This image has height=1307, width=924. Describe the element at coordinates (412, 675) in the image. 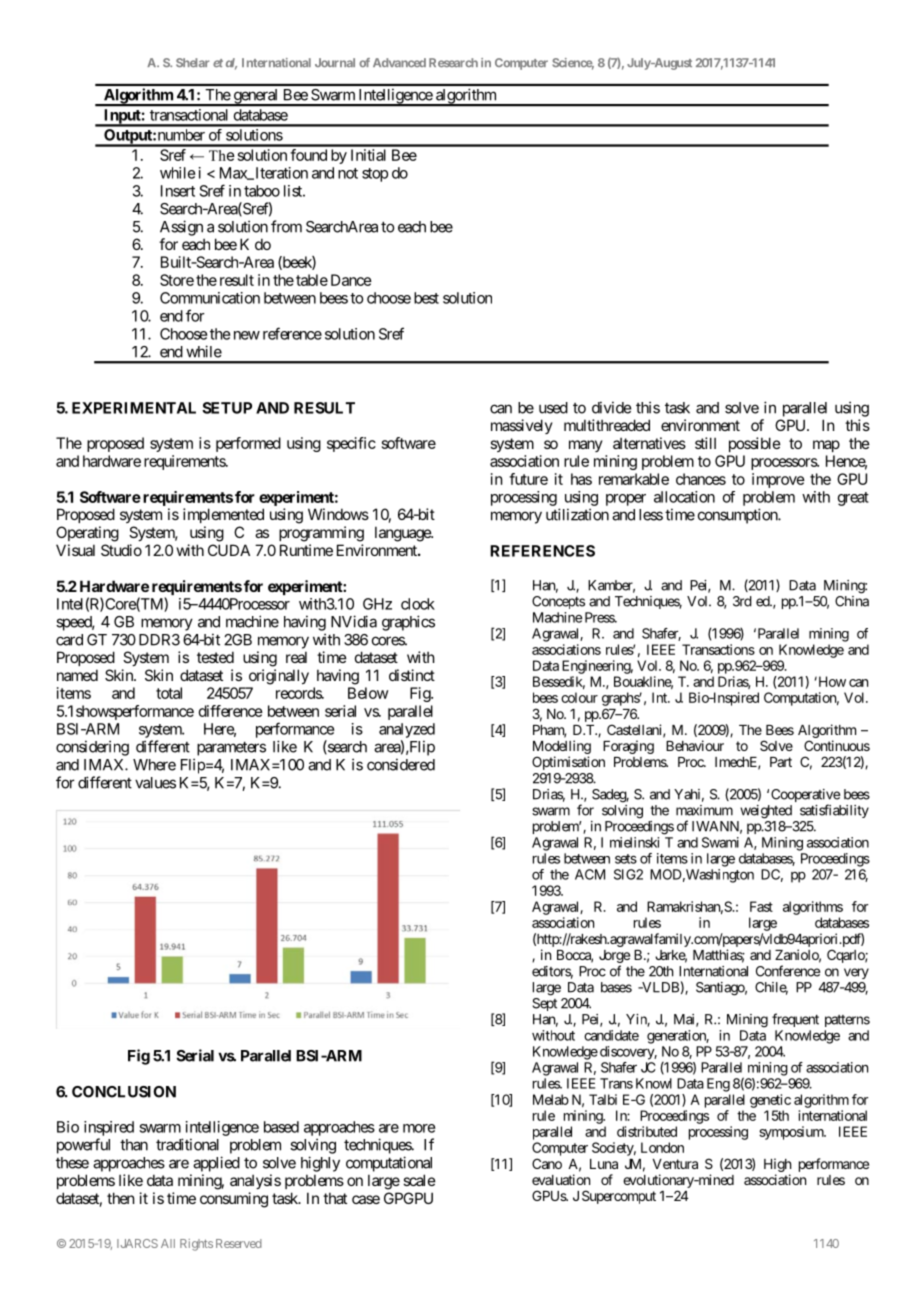

I see `distinct` at that location.
